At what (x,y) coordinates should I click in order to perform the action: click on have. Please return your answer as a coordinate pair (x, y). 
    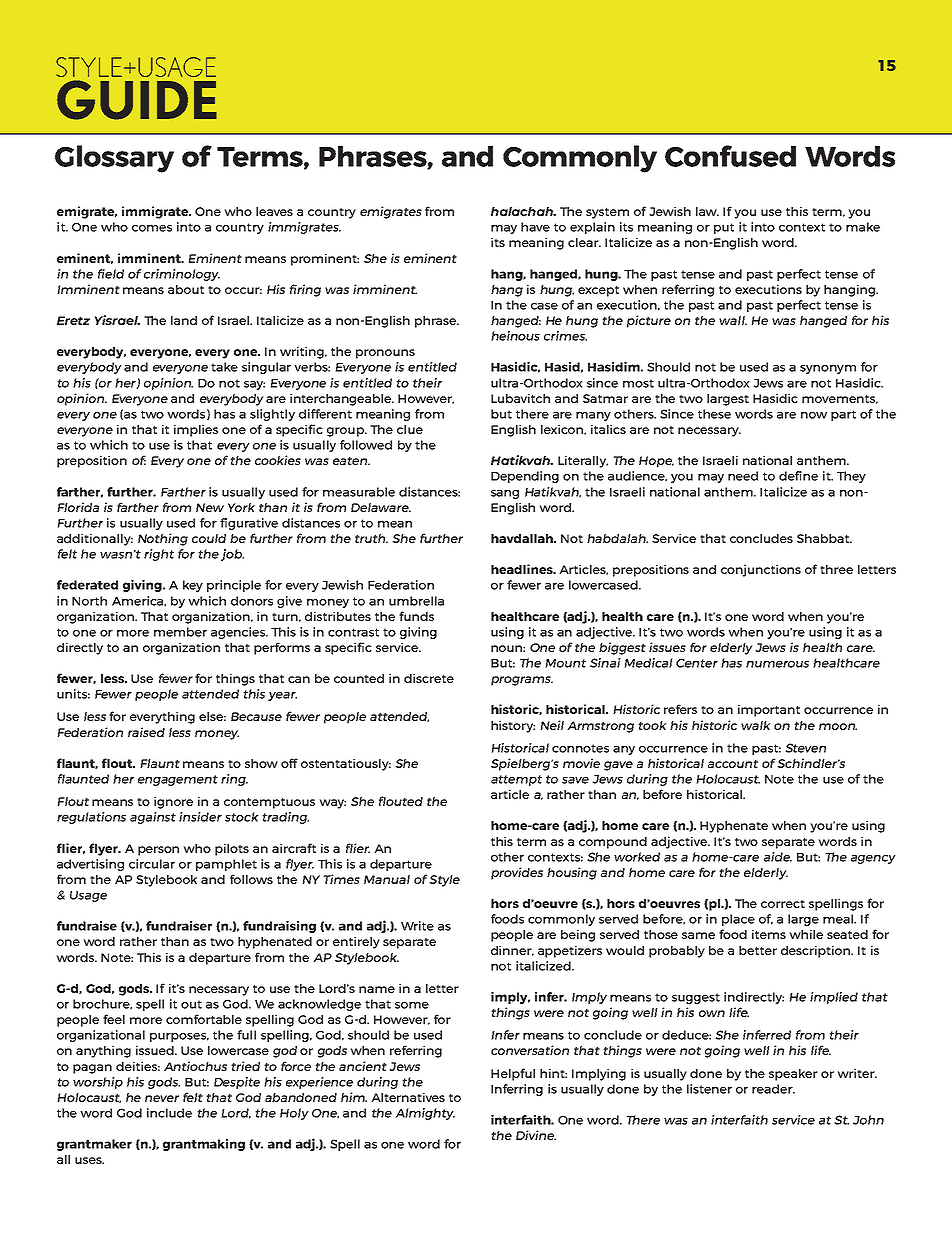
    Looking at the image, I should click on (535, 227).
